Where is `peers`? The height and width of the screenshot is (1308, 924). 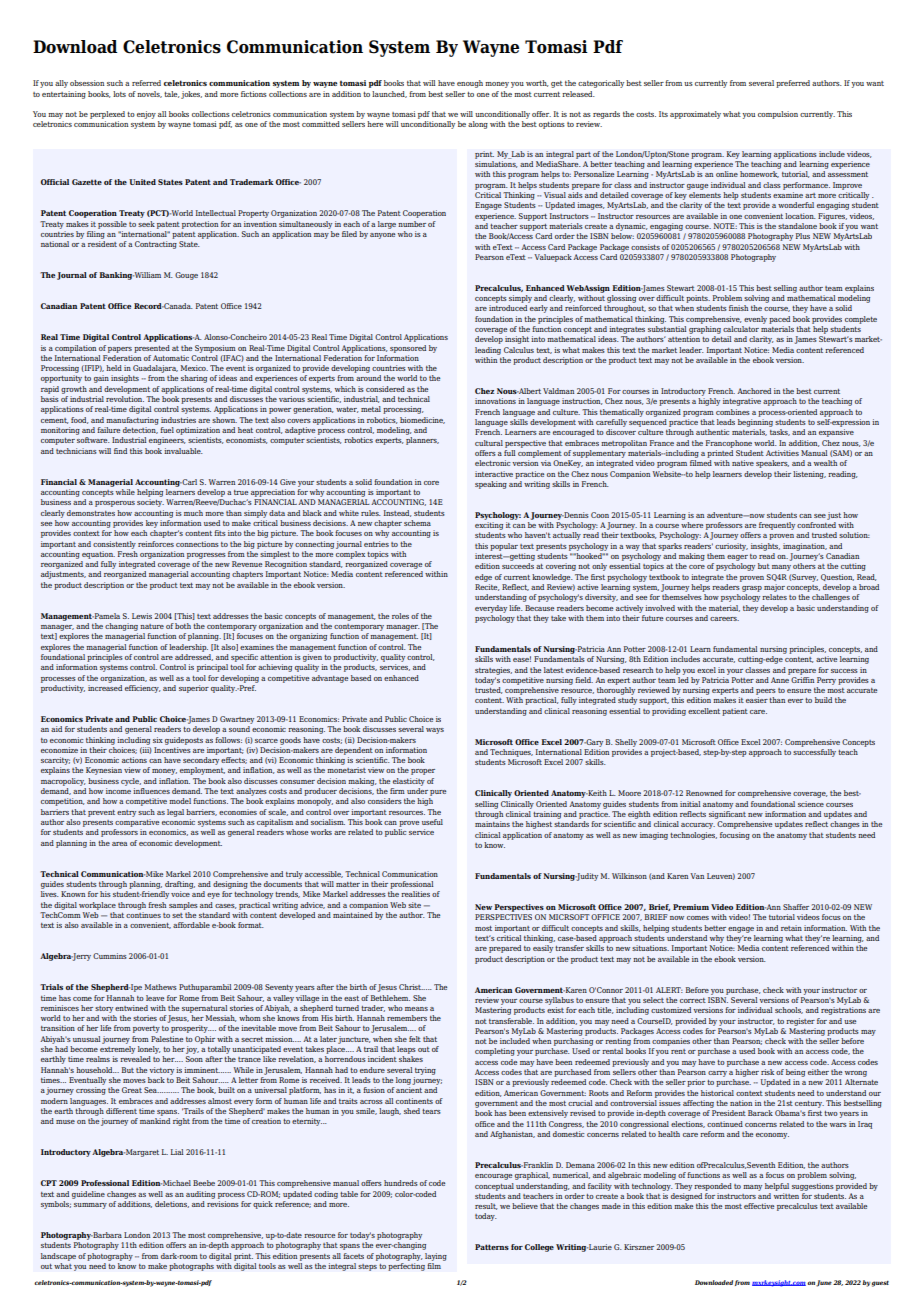 peers is located at coordinates (766, 692).
